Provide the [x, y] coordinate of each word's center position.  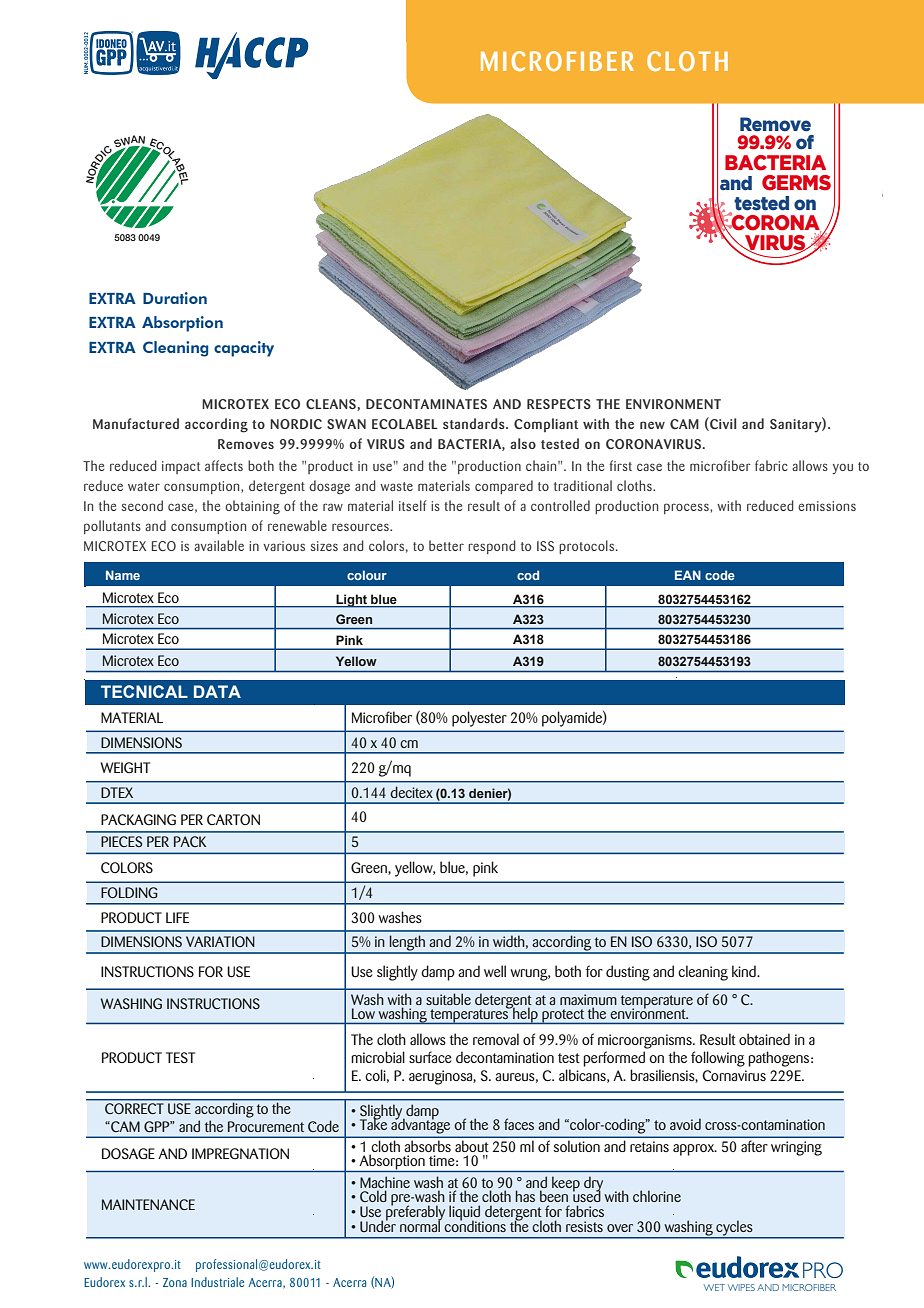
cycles [734, 1229]
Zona [175, 1282]
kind [745, 971]
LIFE [177, 917]
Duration [175, 298]
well [495, 971]
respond [492, 547]
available [219, 545]
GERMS [796, 183]
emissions [827, 506]
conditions [475, 1225]
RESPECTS [559, 404]
